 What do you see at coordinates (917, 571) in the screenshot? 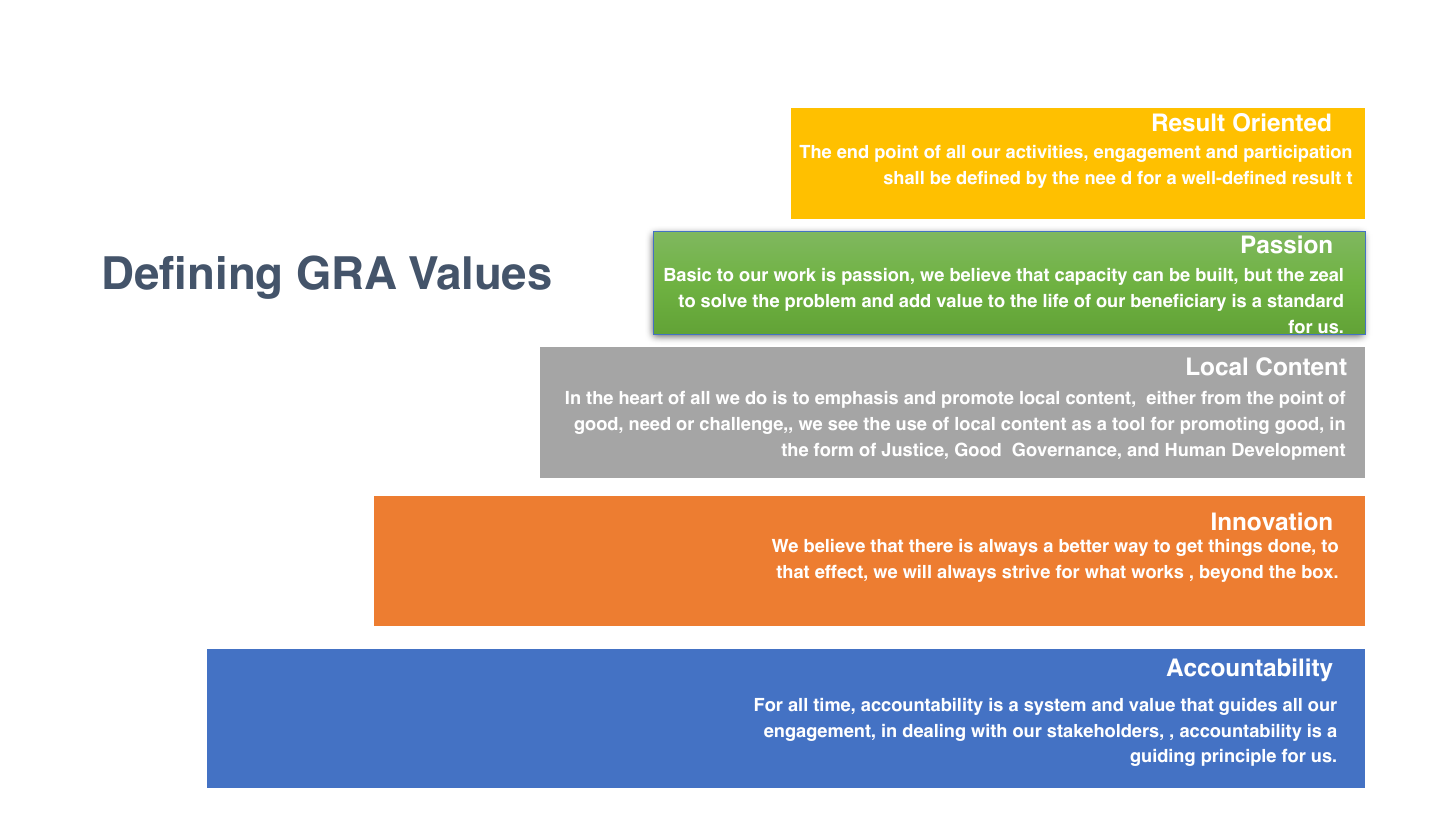
I see `will` at bounding box center [917, 571].
